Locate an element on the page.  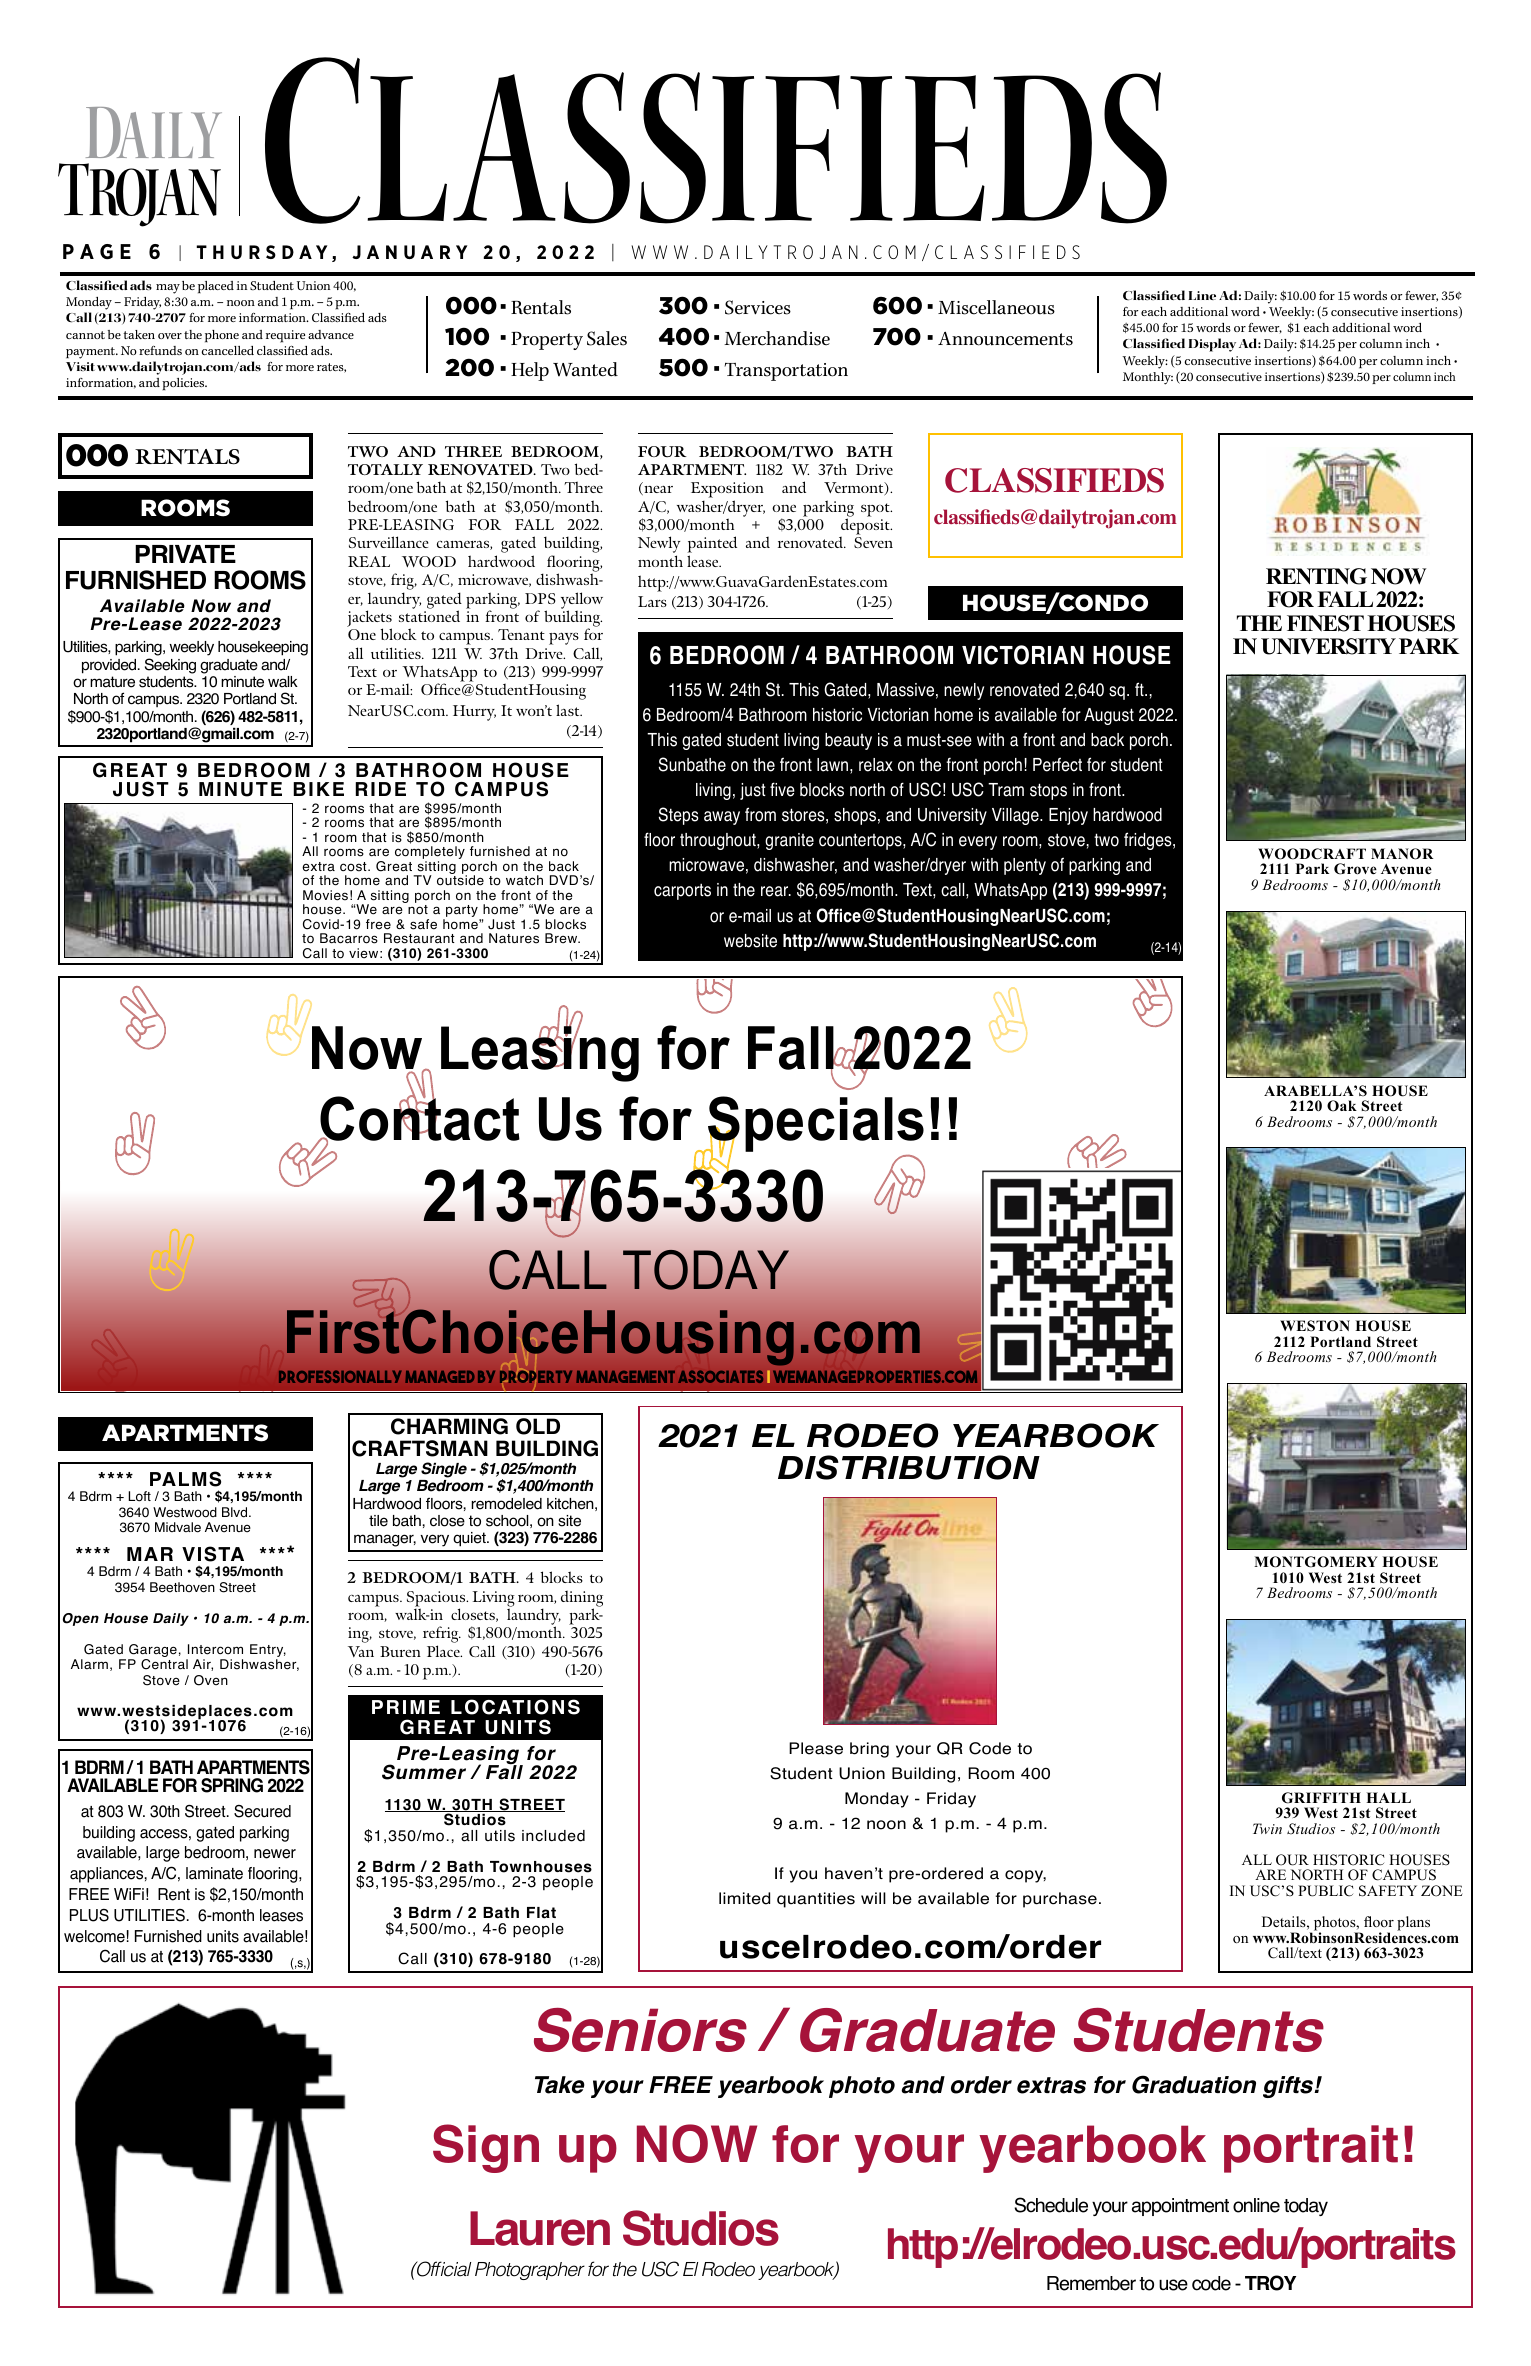
Lauren is located at coordinates (540, 2228).
